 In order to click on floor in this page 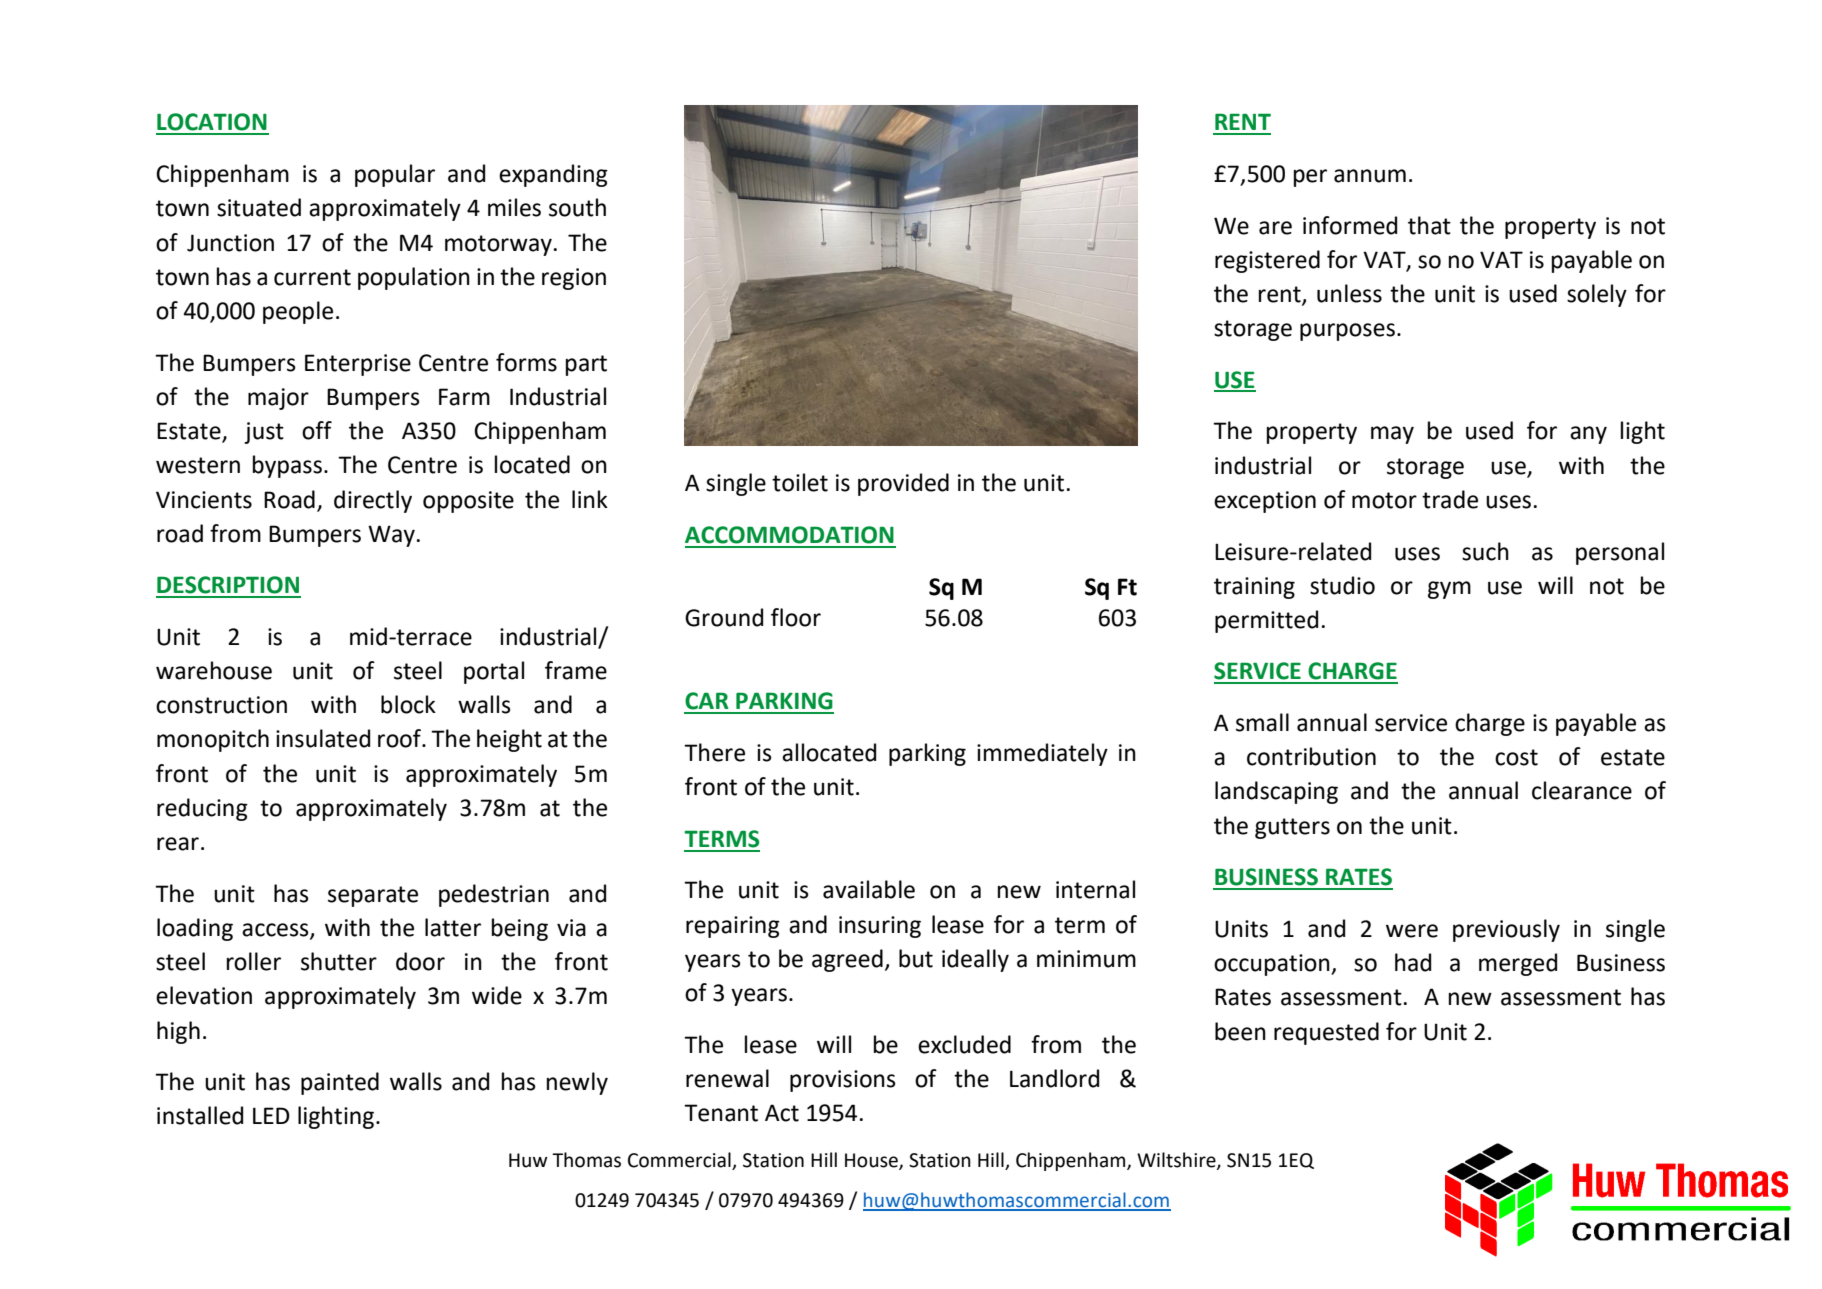, I will do `click(796, 617)`.
